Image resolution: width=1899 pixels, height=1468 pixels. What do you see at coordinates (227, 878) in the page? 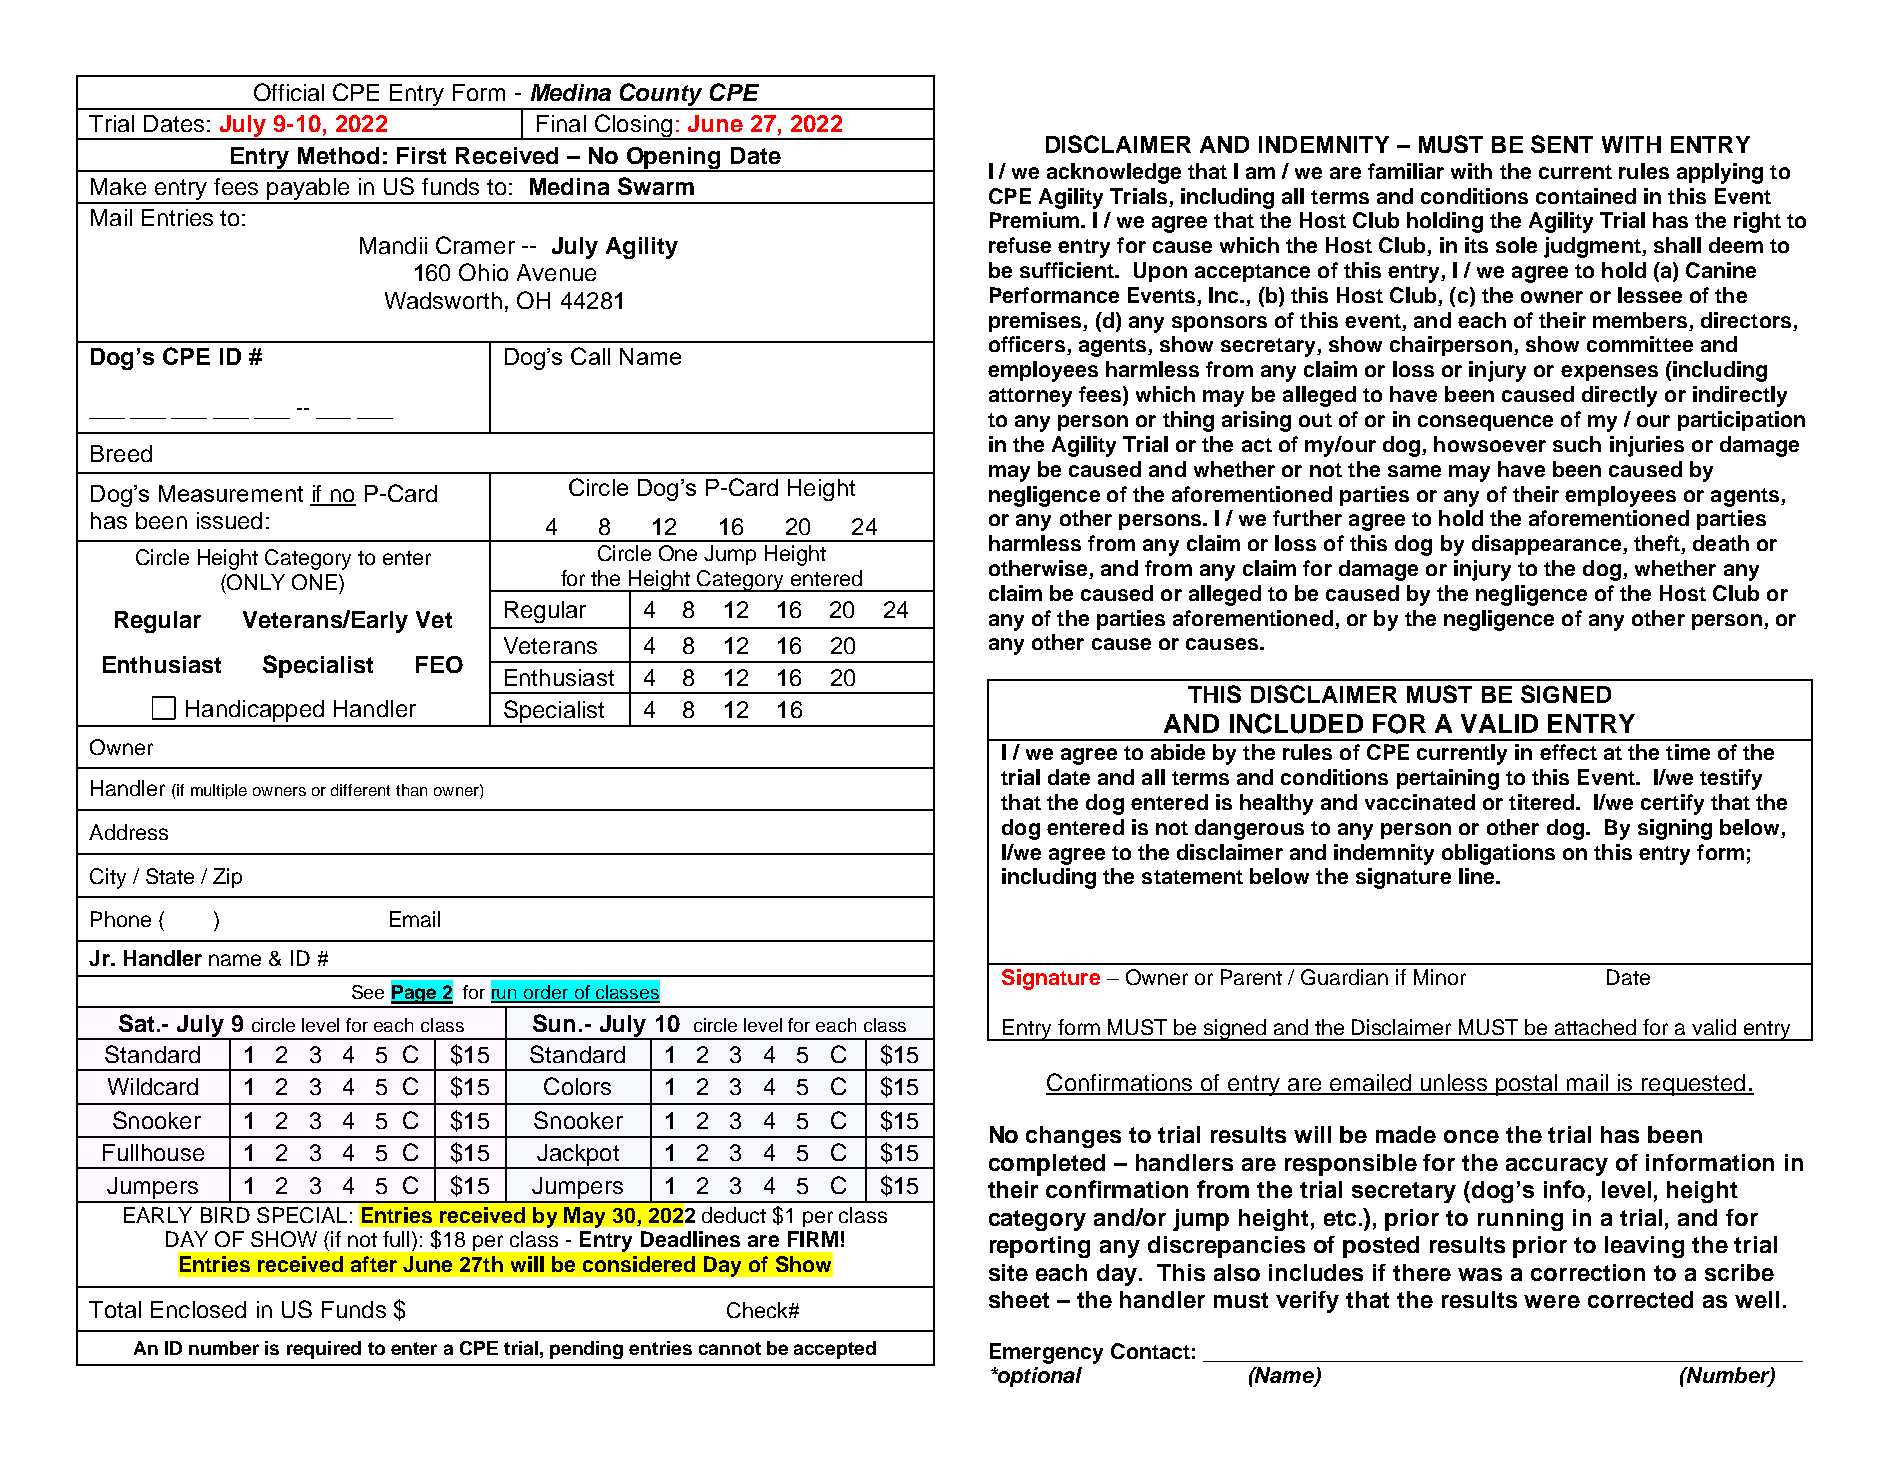
I see `Zip` at bounding box center [227, 878].
